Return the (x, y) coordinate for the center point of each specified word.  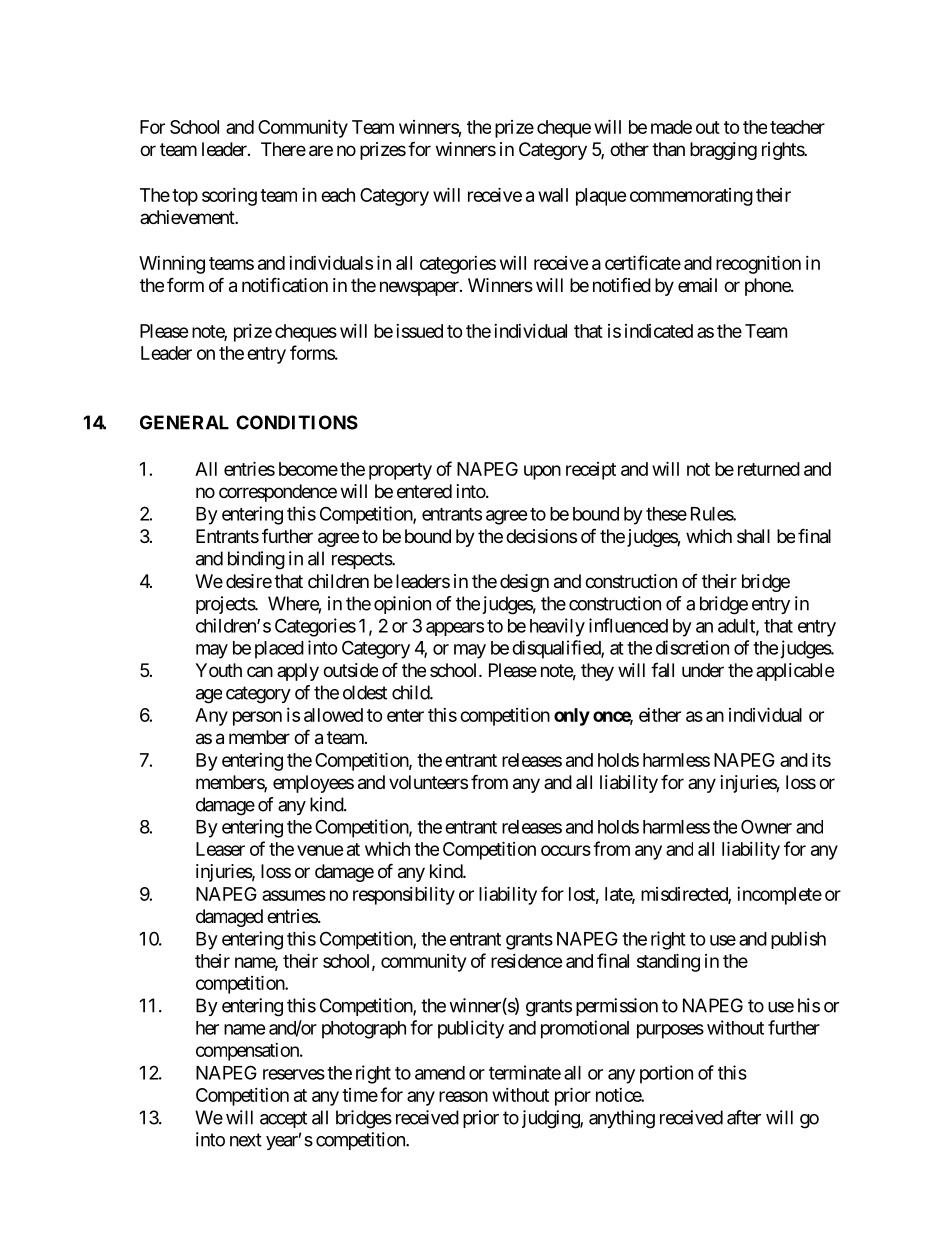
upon (542, 472)
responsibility (404, 896)
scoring (229, 197)
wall (553, 195)
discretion (692, 647)
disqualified (557, 649)
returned (769, 469)
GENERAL (184, 422)
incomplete (779, 896)
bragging (723, 151)
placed (279, 650)
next (246, 1140)
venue (320, 850)
